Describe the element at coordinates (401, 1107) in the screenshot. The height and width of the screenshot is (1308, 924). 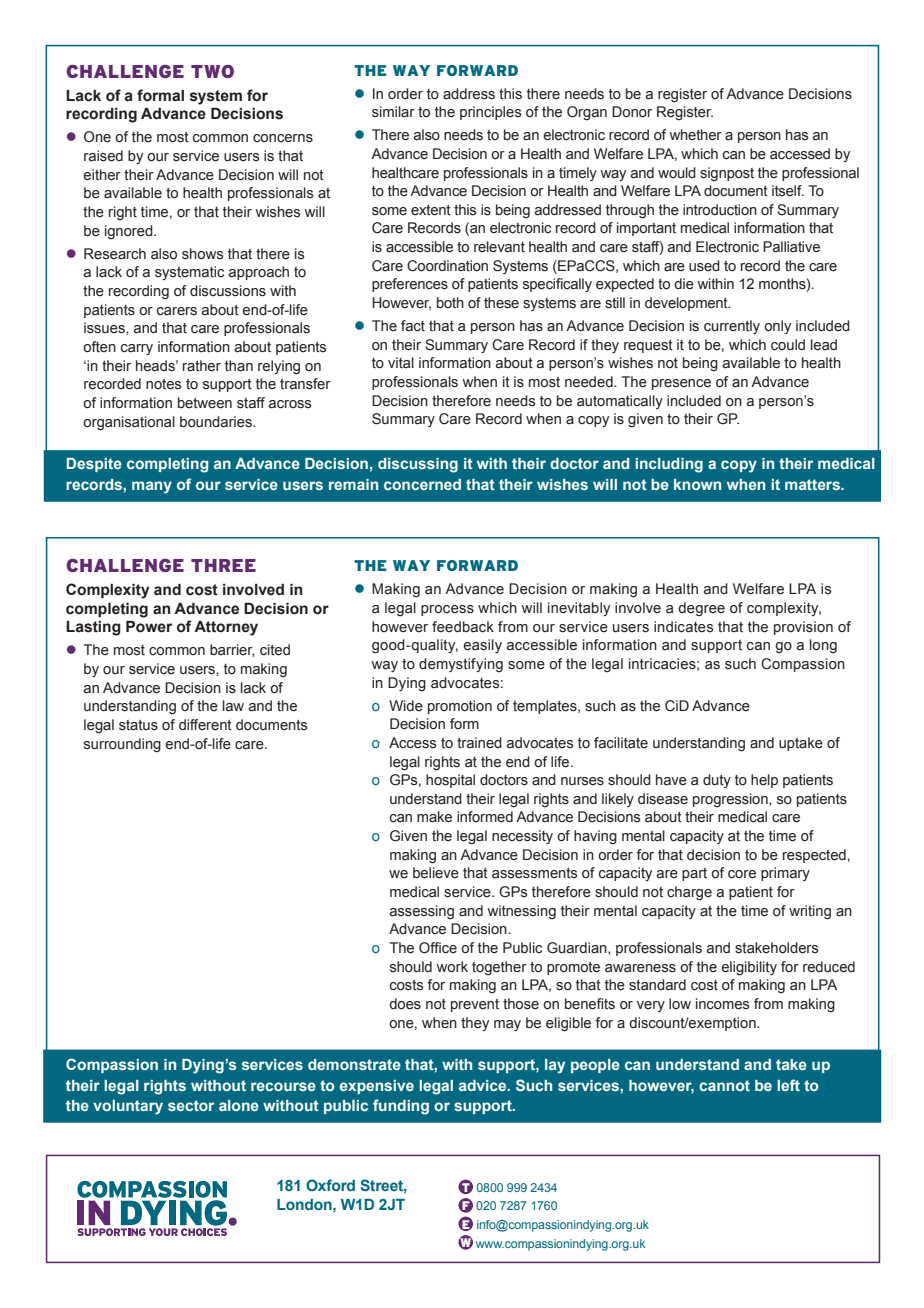
I see `funding` at that location.
